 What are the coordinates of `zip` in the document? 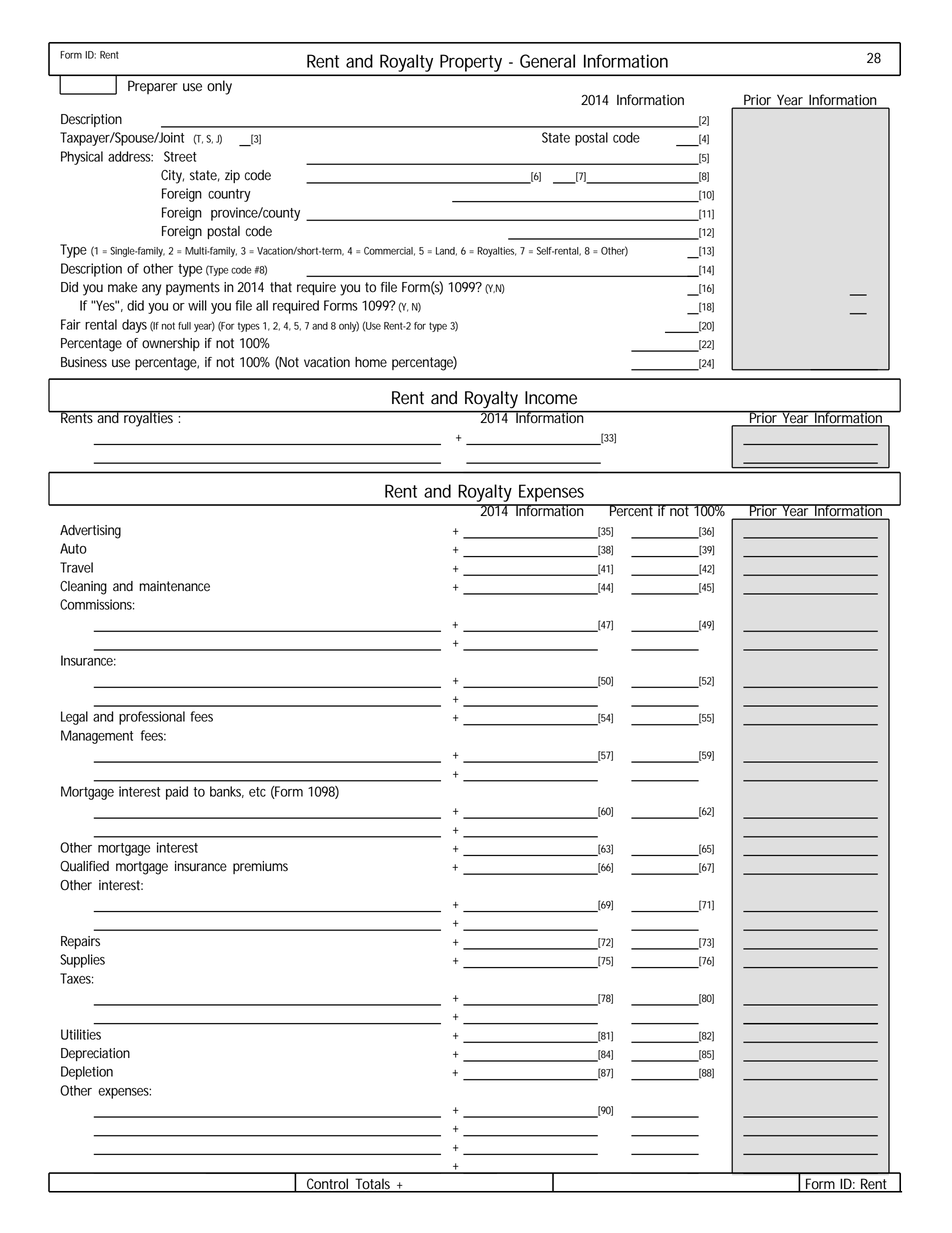 It's located at (232, 176).
